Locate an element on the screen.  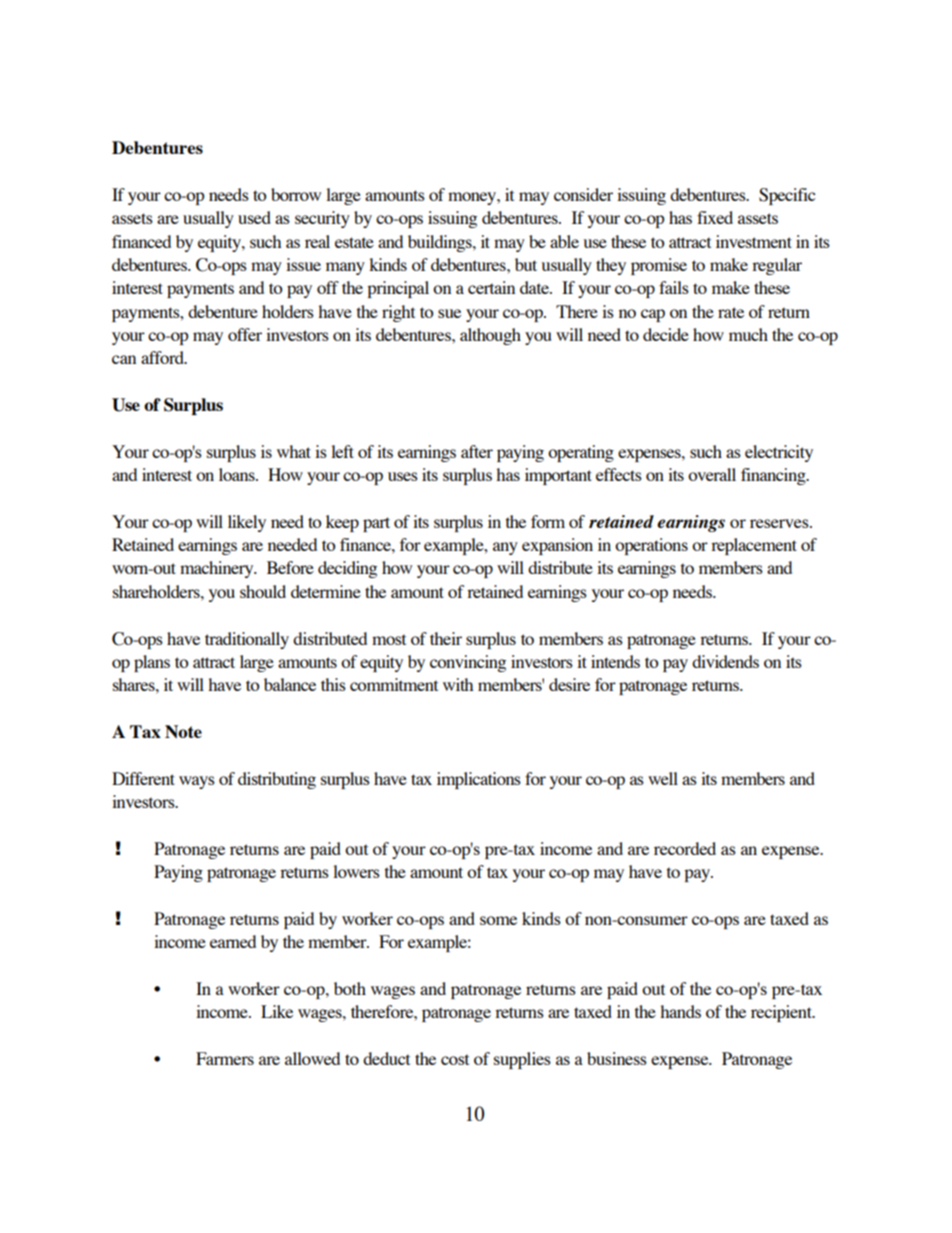
buildings is located at coordinates (441, 243).
